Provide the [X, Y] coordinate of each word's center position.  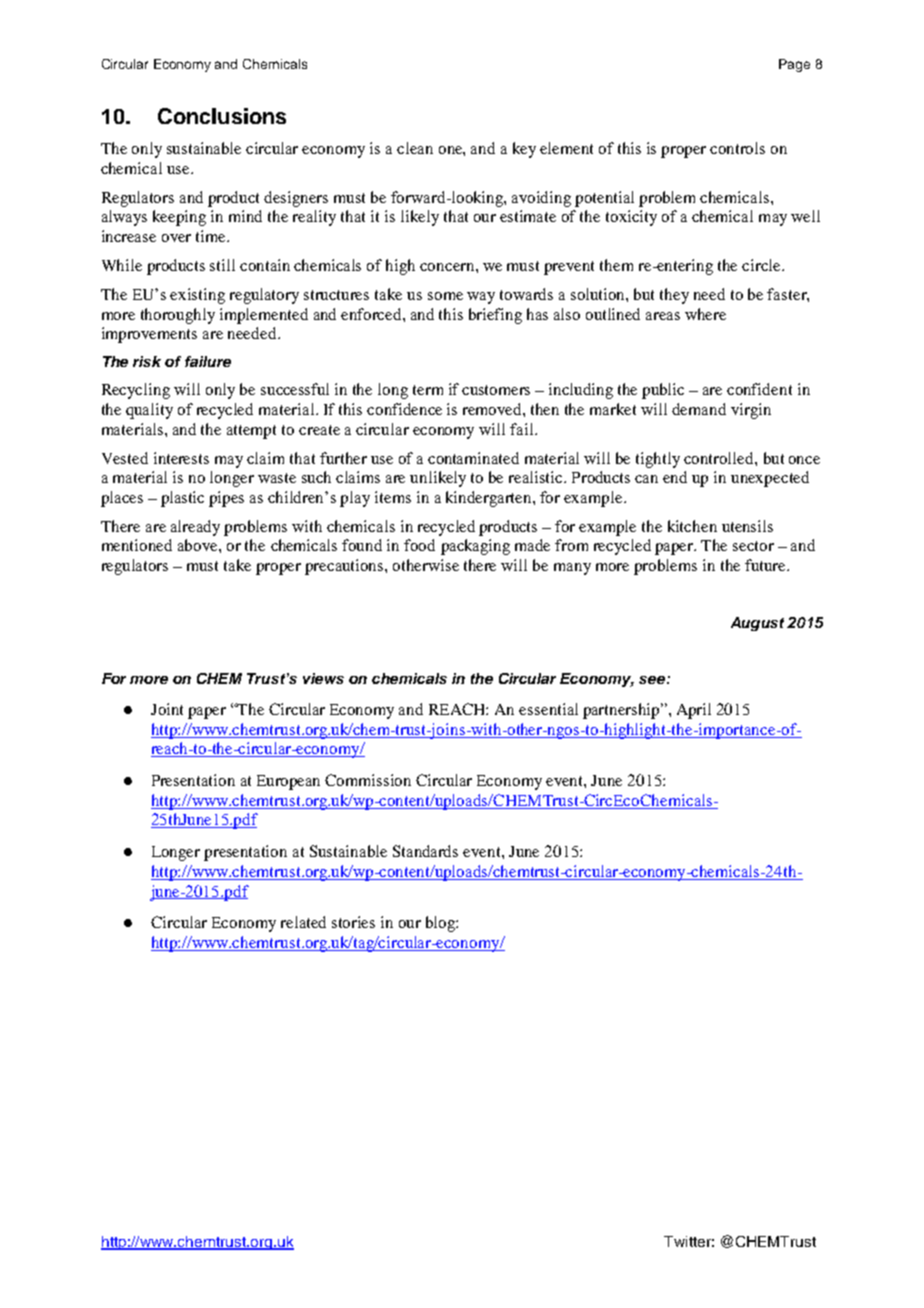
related [303, 922]
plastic [182, 499]
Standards [425, 851]
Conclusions [222, 116]
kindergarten [490, 499]
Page [794, 65]
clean [415, 148]
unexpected [770, 479]
